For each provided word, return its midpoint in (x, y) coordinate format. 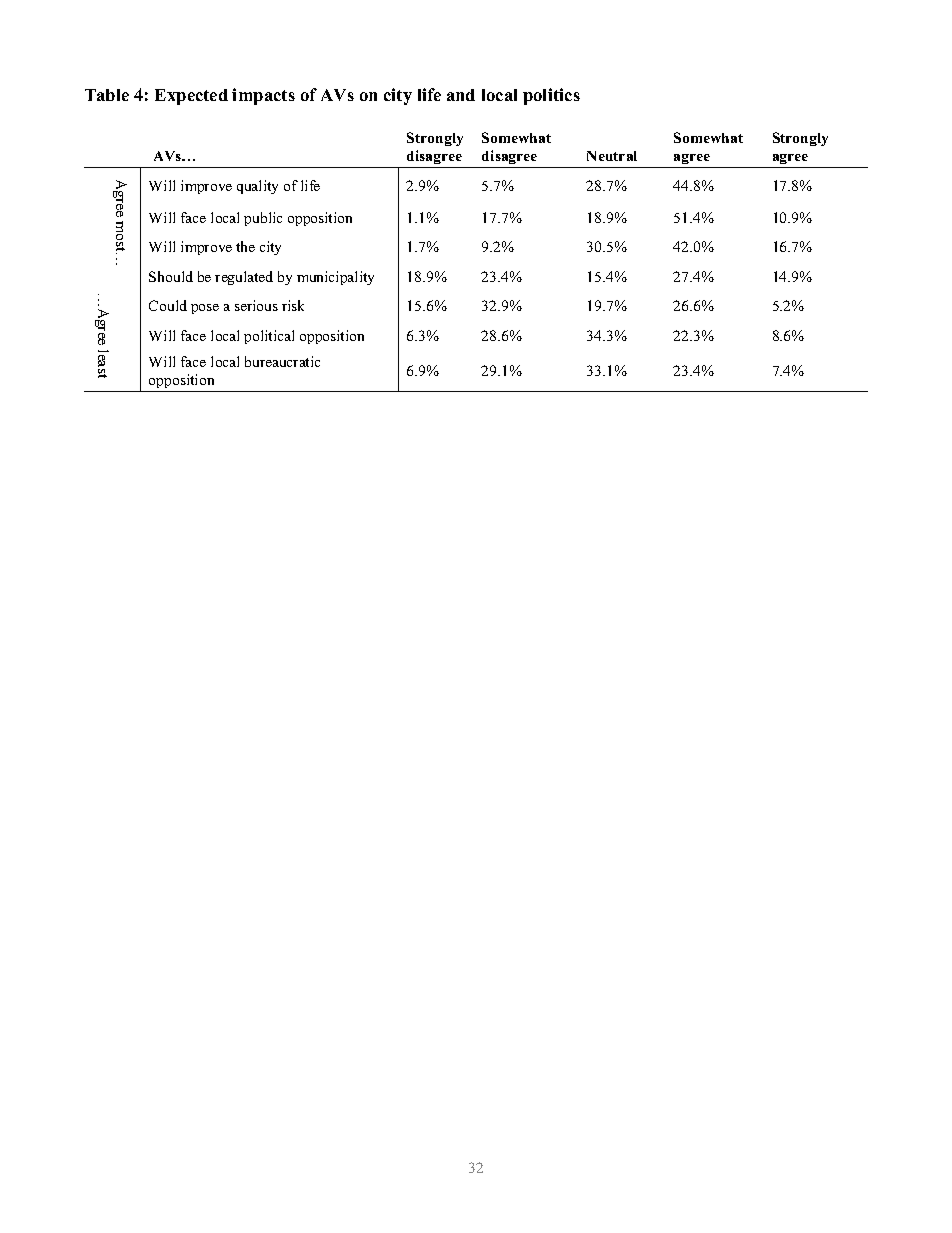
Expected (191, 97)
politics (551, 96)
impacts (263, 96)
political (269, 337)
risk (293, 305)
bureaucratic (282, 361)
